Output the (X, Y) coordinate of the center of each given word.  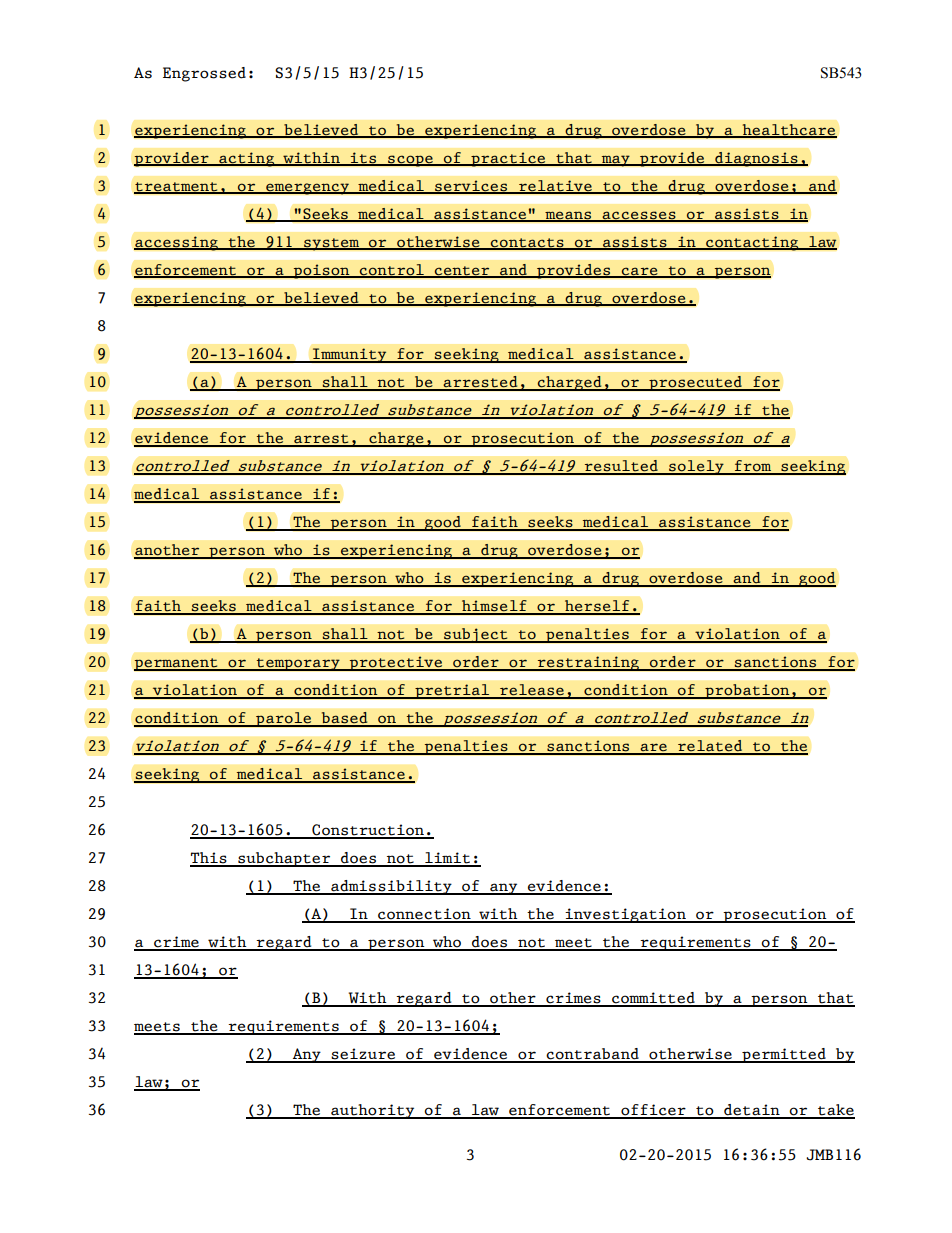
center (462, 271)
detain (752, 1111)
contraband (592, 1055)
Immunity (350, 355)
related (710, 747)
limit (448, 859)
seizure (364, 1055)
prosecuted (695, 383)
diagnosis (756, 159)
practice (508, 159)
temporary (298, 664)
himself (494, 607)
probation (747, 691)
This (209, 859)
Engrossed (204, 74)
